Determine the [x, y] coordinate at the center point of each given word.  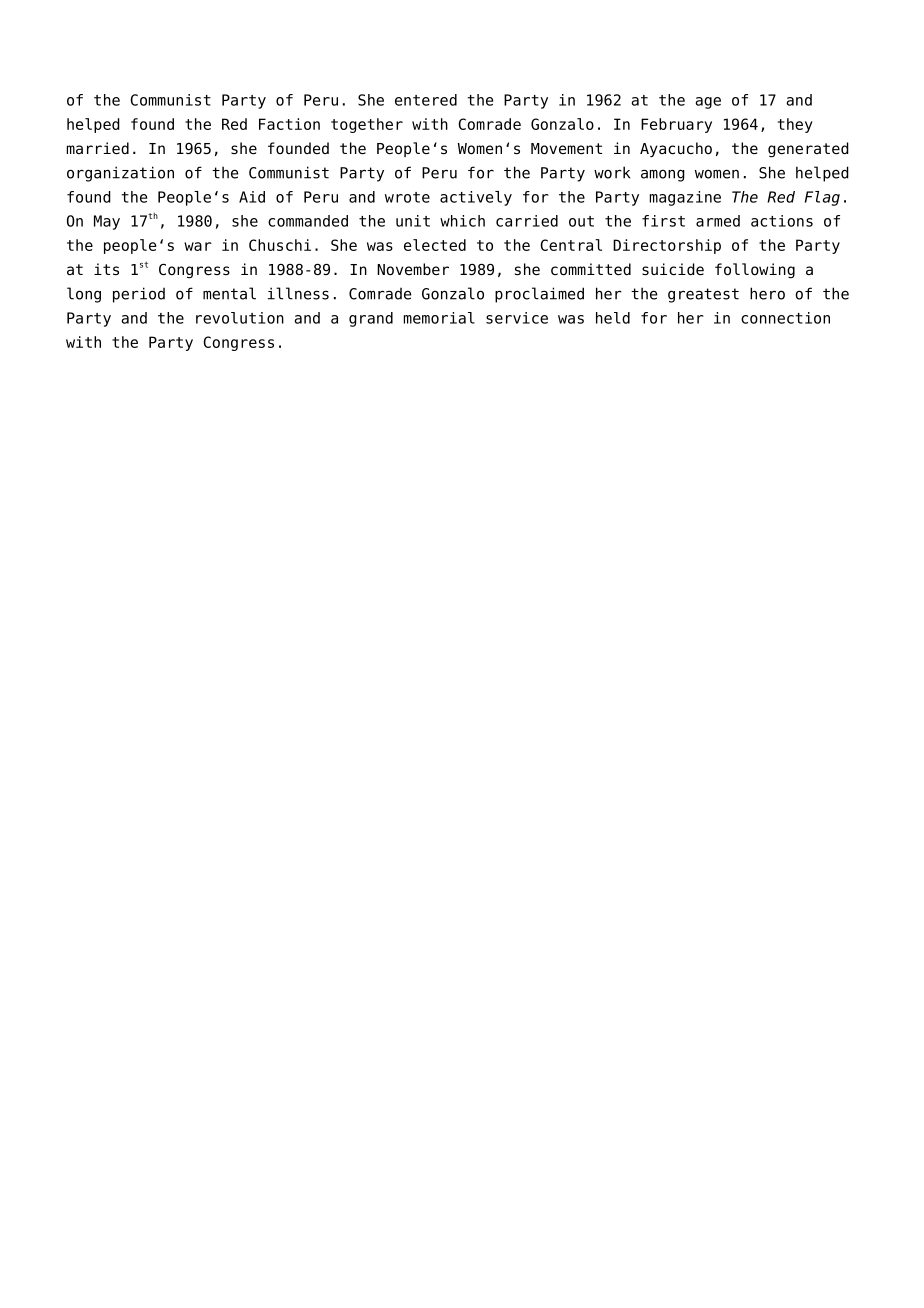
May [107, 222]
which [462, 221]
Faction [289, 124]
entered [426, 100]
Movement [566, 149]
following [755, 271]
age [708, 103]
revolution [240, 318]
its [106, 269]
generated [808, 150]
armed [718, 221]
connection [785, 318]
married [98, 148]
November [413, 269]
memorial [439, 318]
